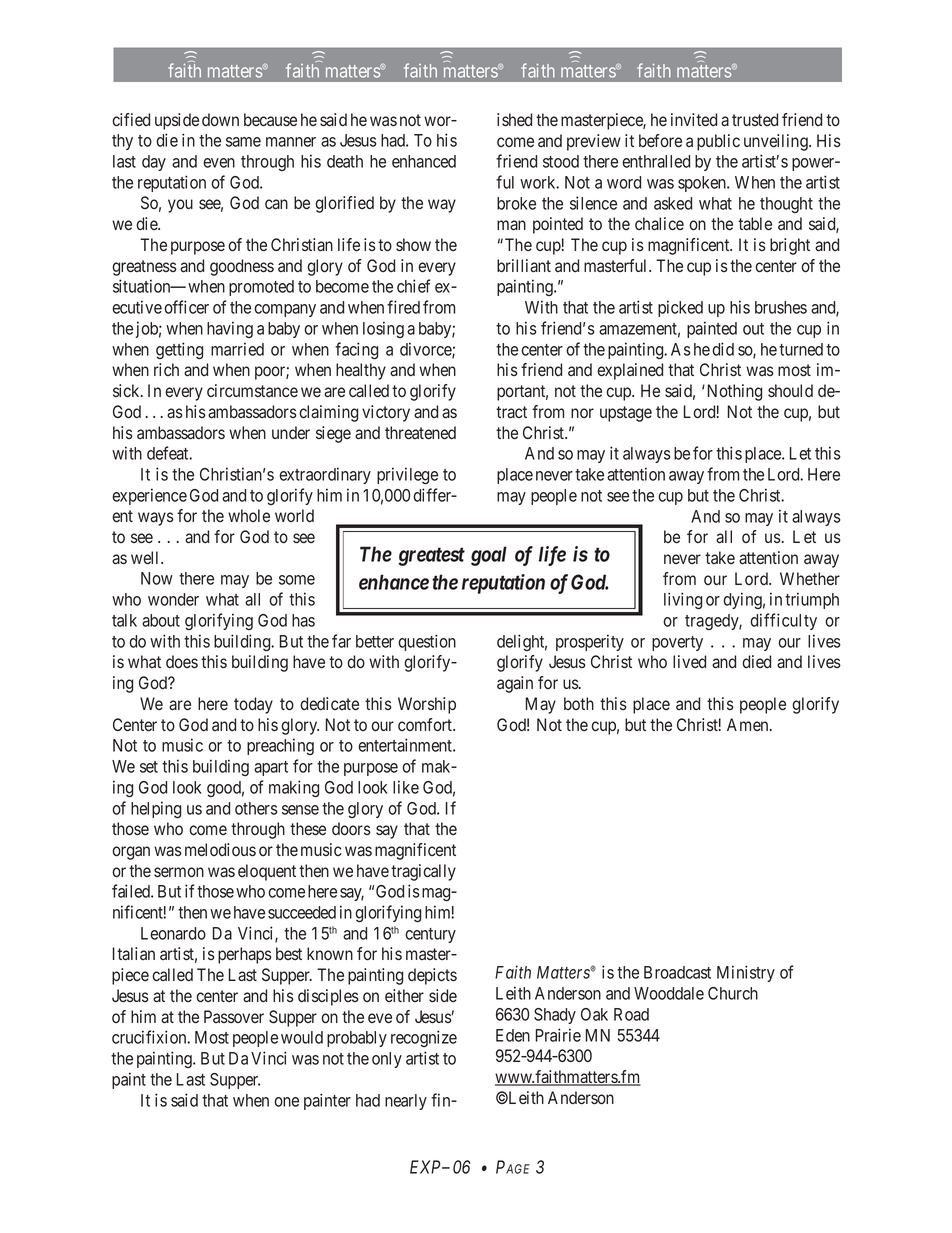  What do you see at coordinates (149, 767) in the screenshot?
I see `set` at bounding box center [149, 767].
